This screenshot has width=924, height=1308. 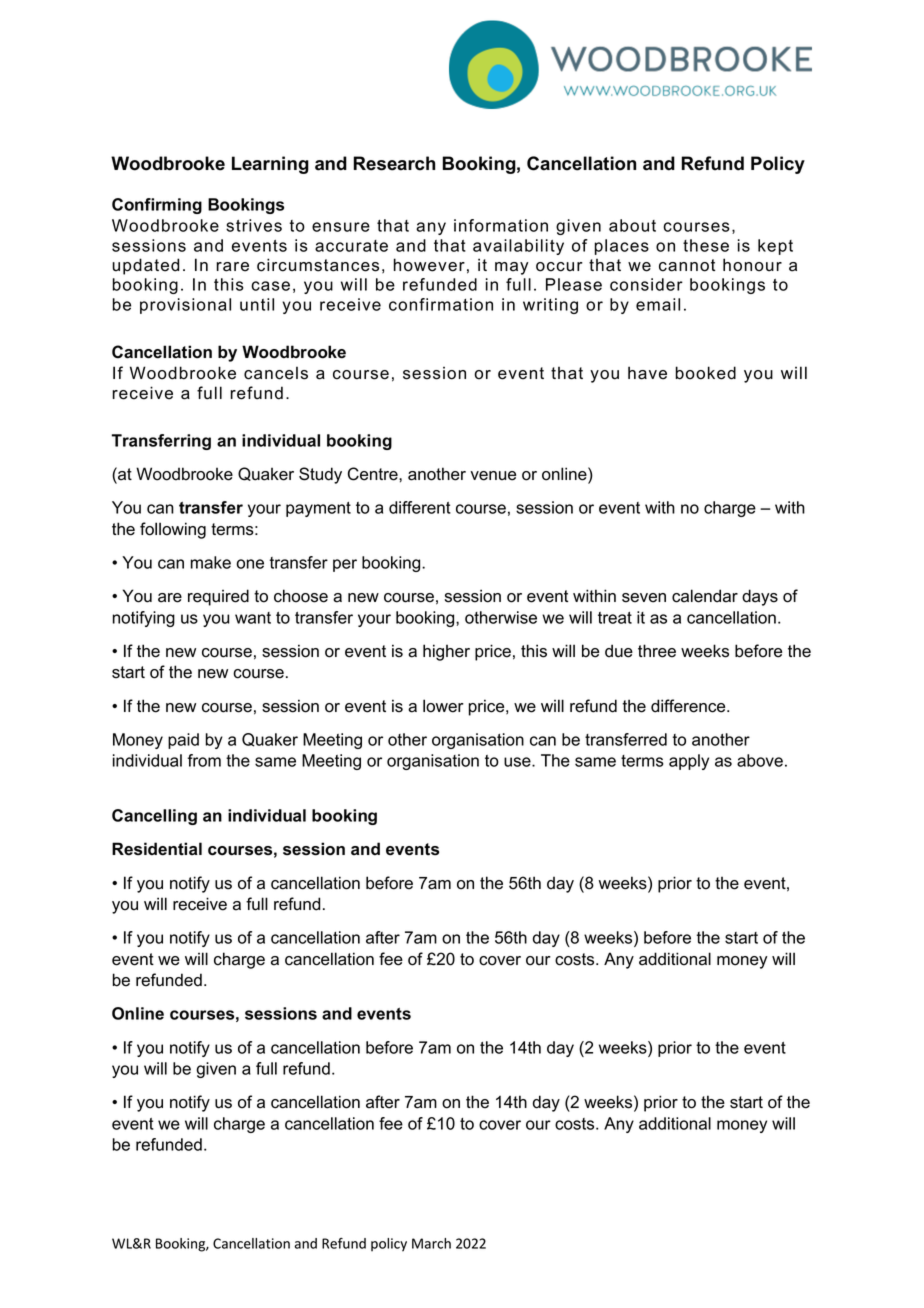 I want to click on strives, so click(x=254, y=225).
